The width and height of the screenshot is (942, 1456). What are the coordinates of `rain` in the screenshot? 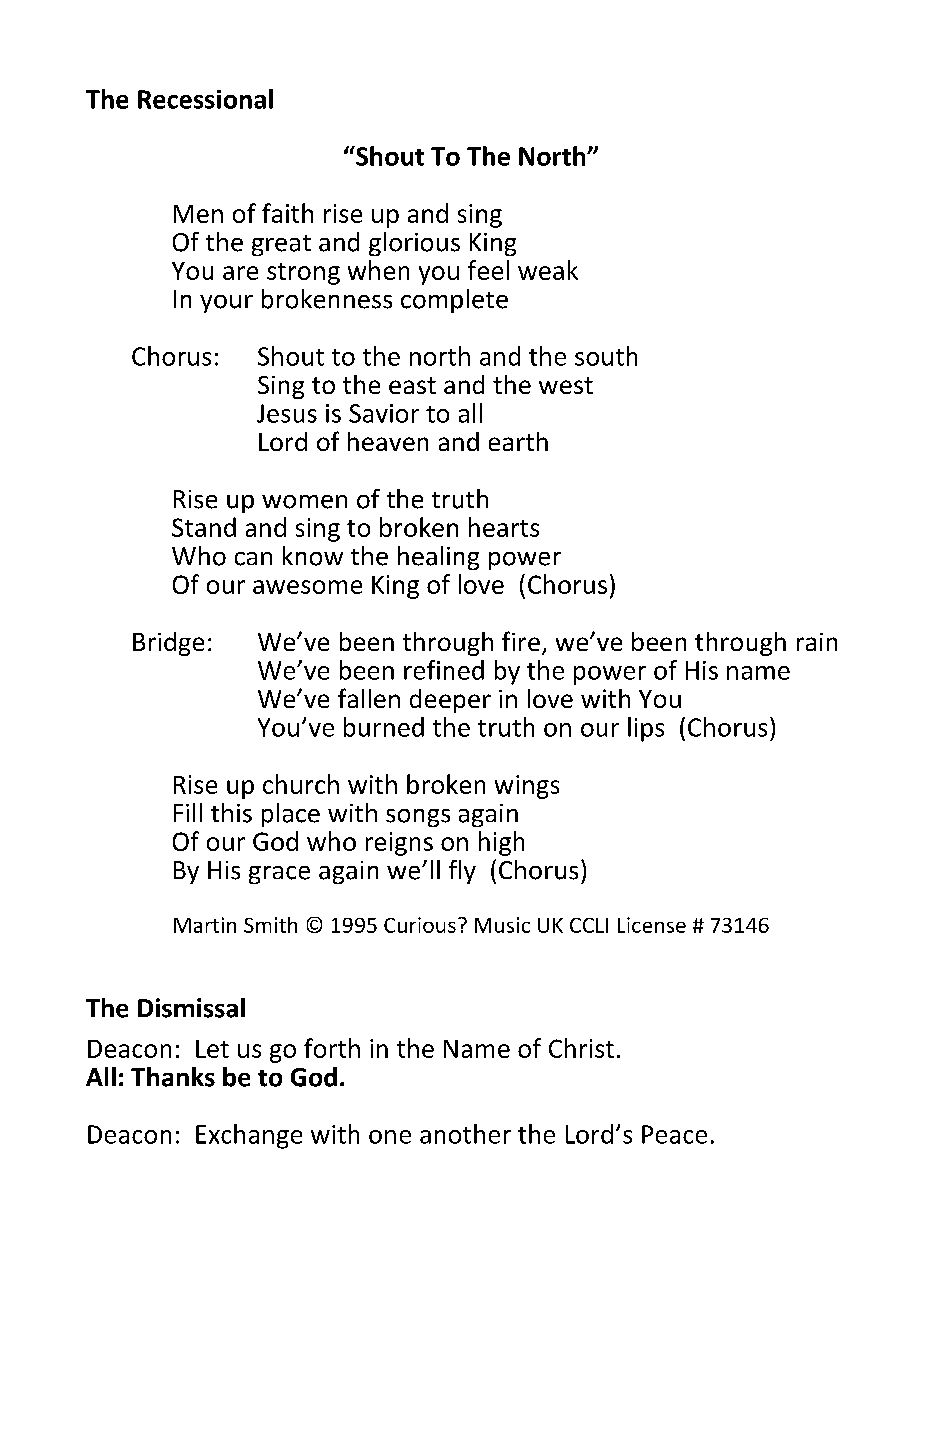 It's located at (817, 642).
